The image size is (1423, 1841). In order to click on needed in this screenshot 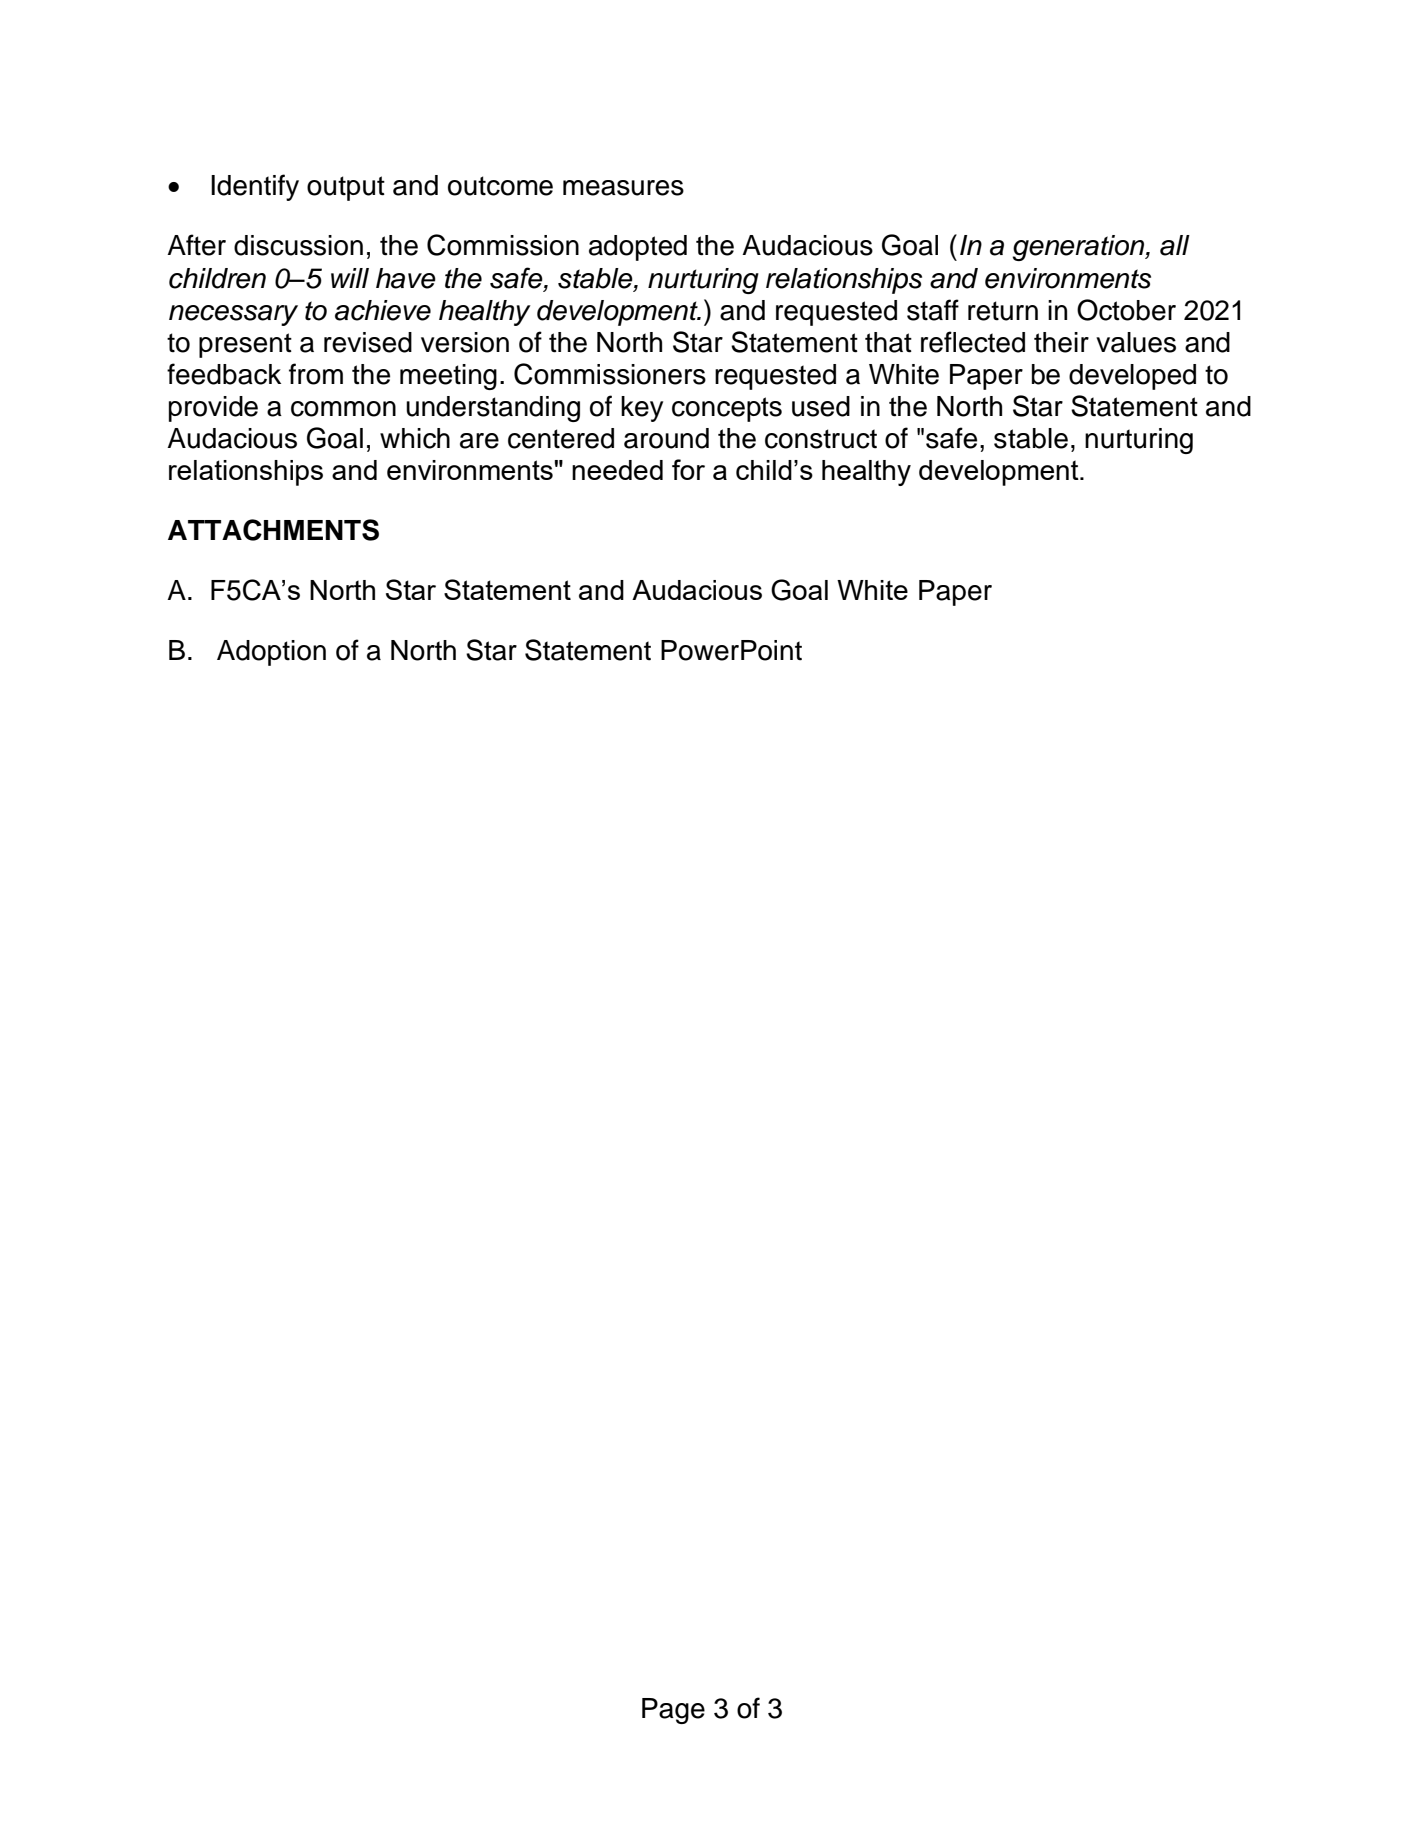, I will do `click(617, 470)`.
